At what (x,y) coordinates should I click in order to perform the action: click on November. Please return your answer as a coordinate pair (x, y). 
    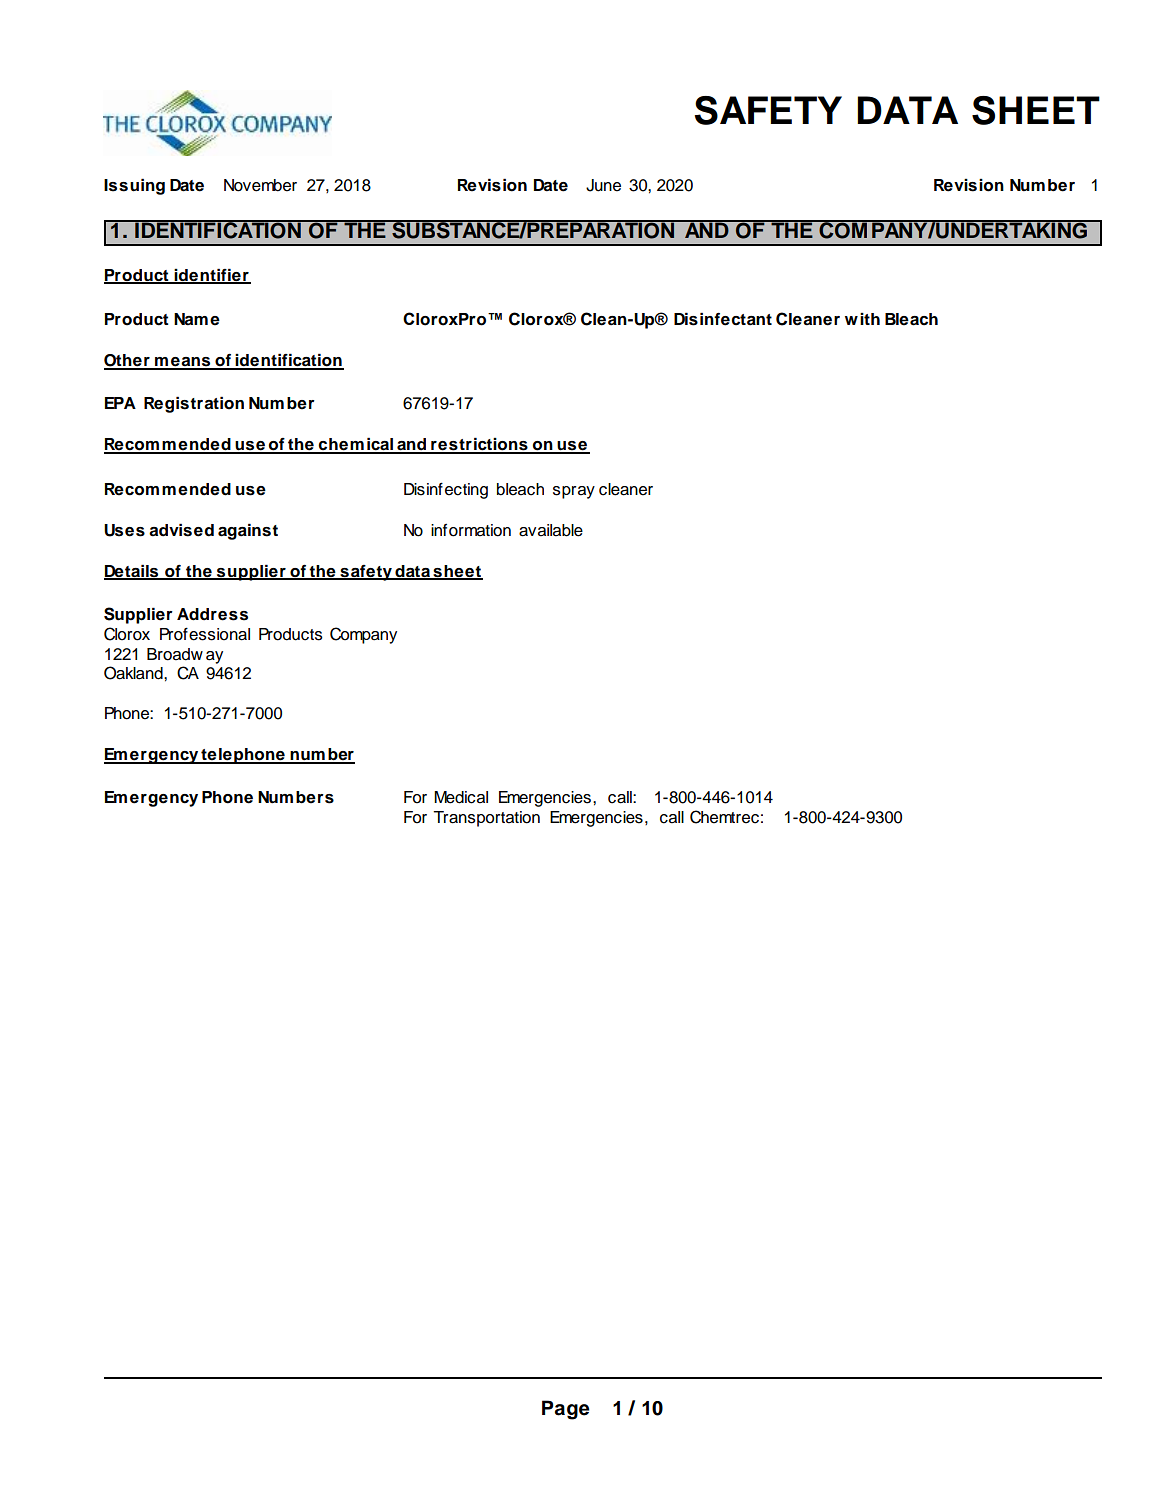
    Looking at the image, I should click on (260, 185).
